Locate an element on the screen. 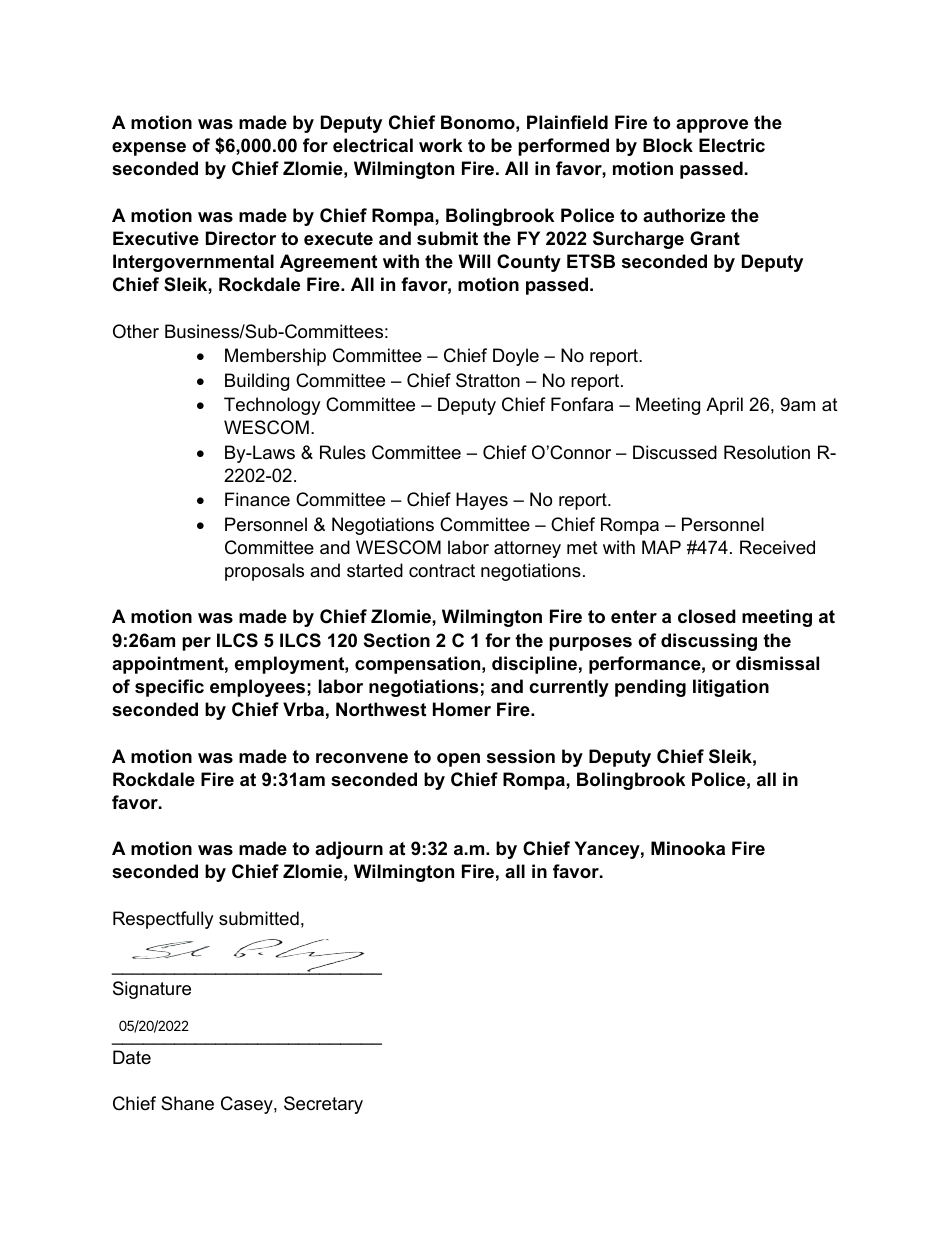 The width and height of the screenshot is (952, 1233). Shane is located at coordinates (187, 1103).
